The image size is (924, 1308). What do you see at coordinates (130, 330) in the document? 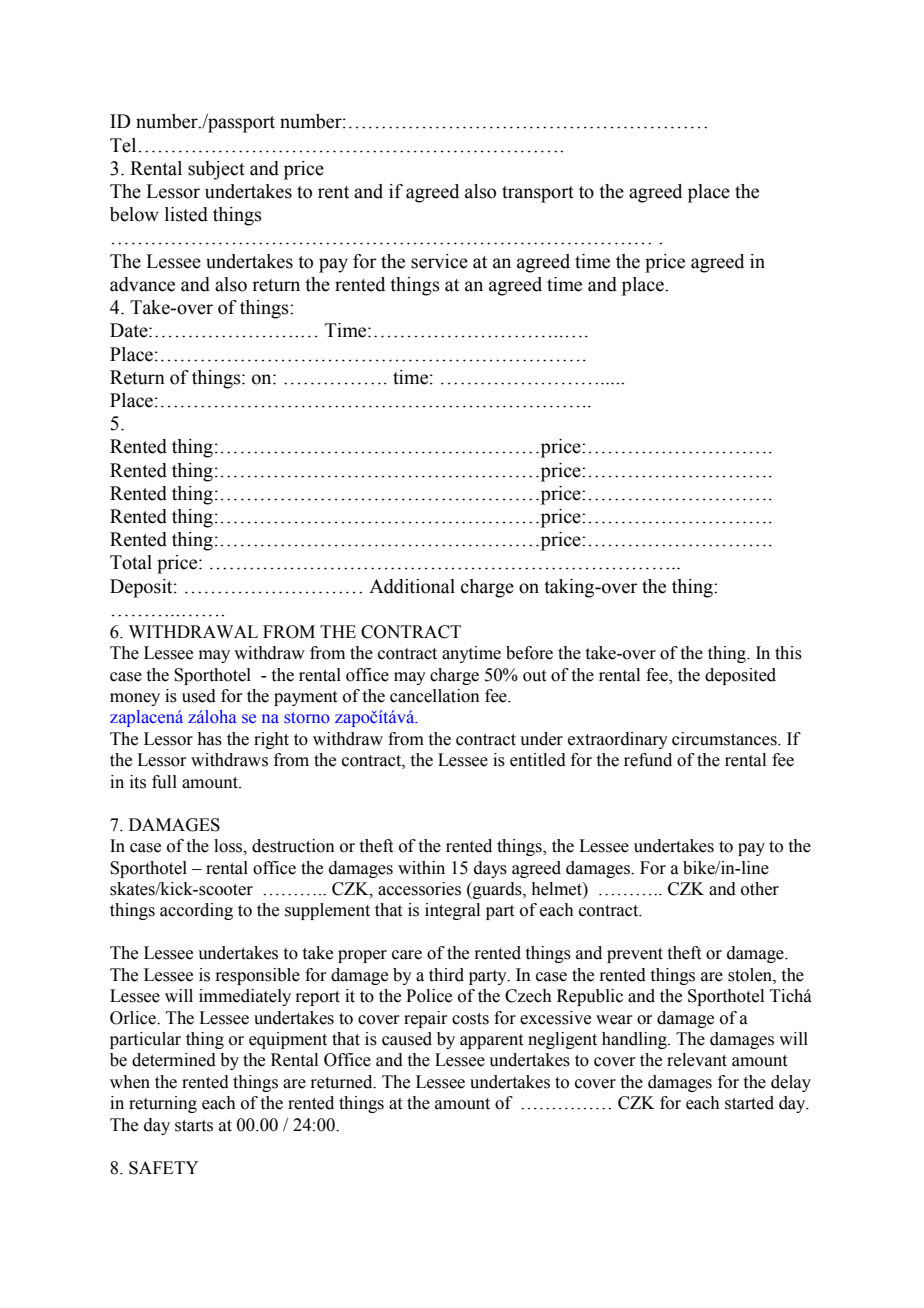
I see `Date` at bounding box center [130, 330].
